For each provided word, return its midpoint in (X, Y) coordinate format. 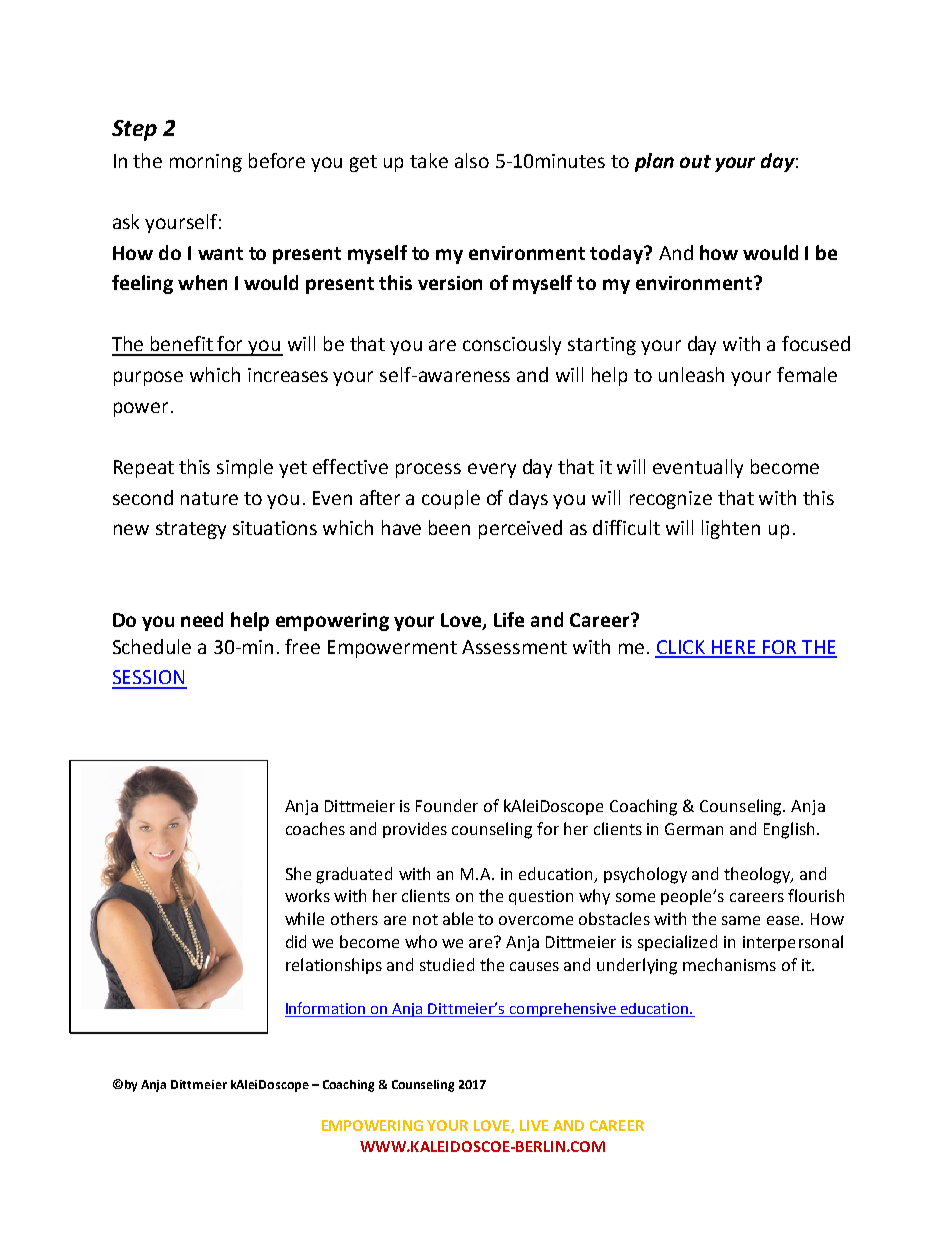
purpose (148, 378)
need (202, 619)
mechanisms (729, 964)
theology (758, 875)
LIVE (534, 1125)
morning (206, 163)
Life (509, 619)
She (298, 873)
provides (415, 830)
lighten (731, 529)
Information (327, 1009)
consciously (512, 345)
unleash (691, 374)
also (472, 160)
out (695, 161)
